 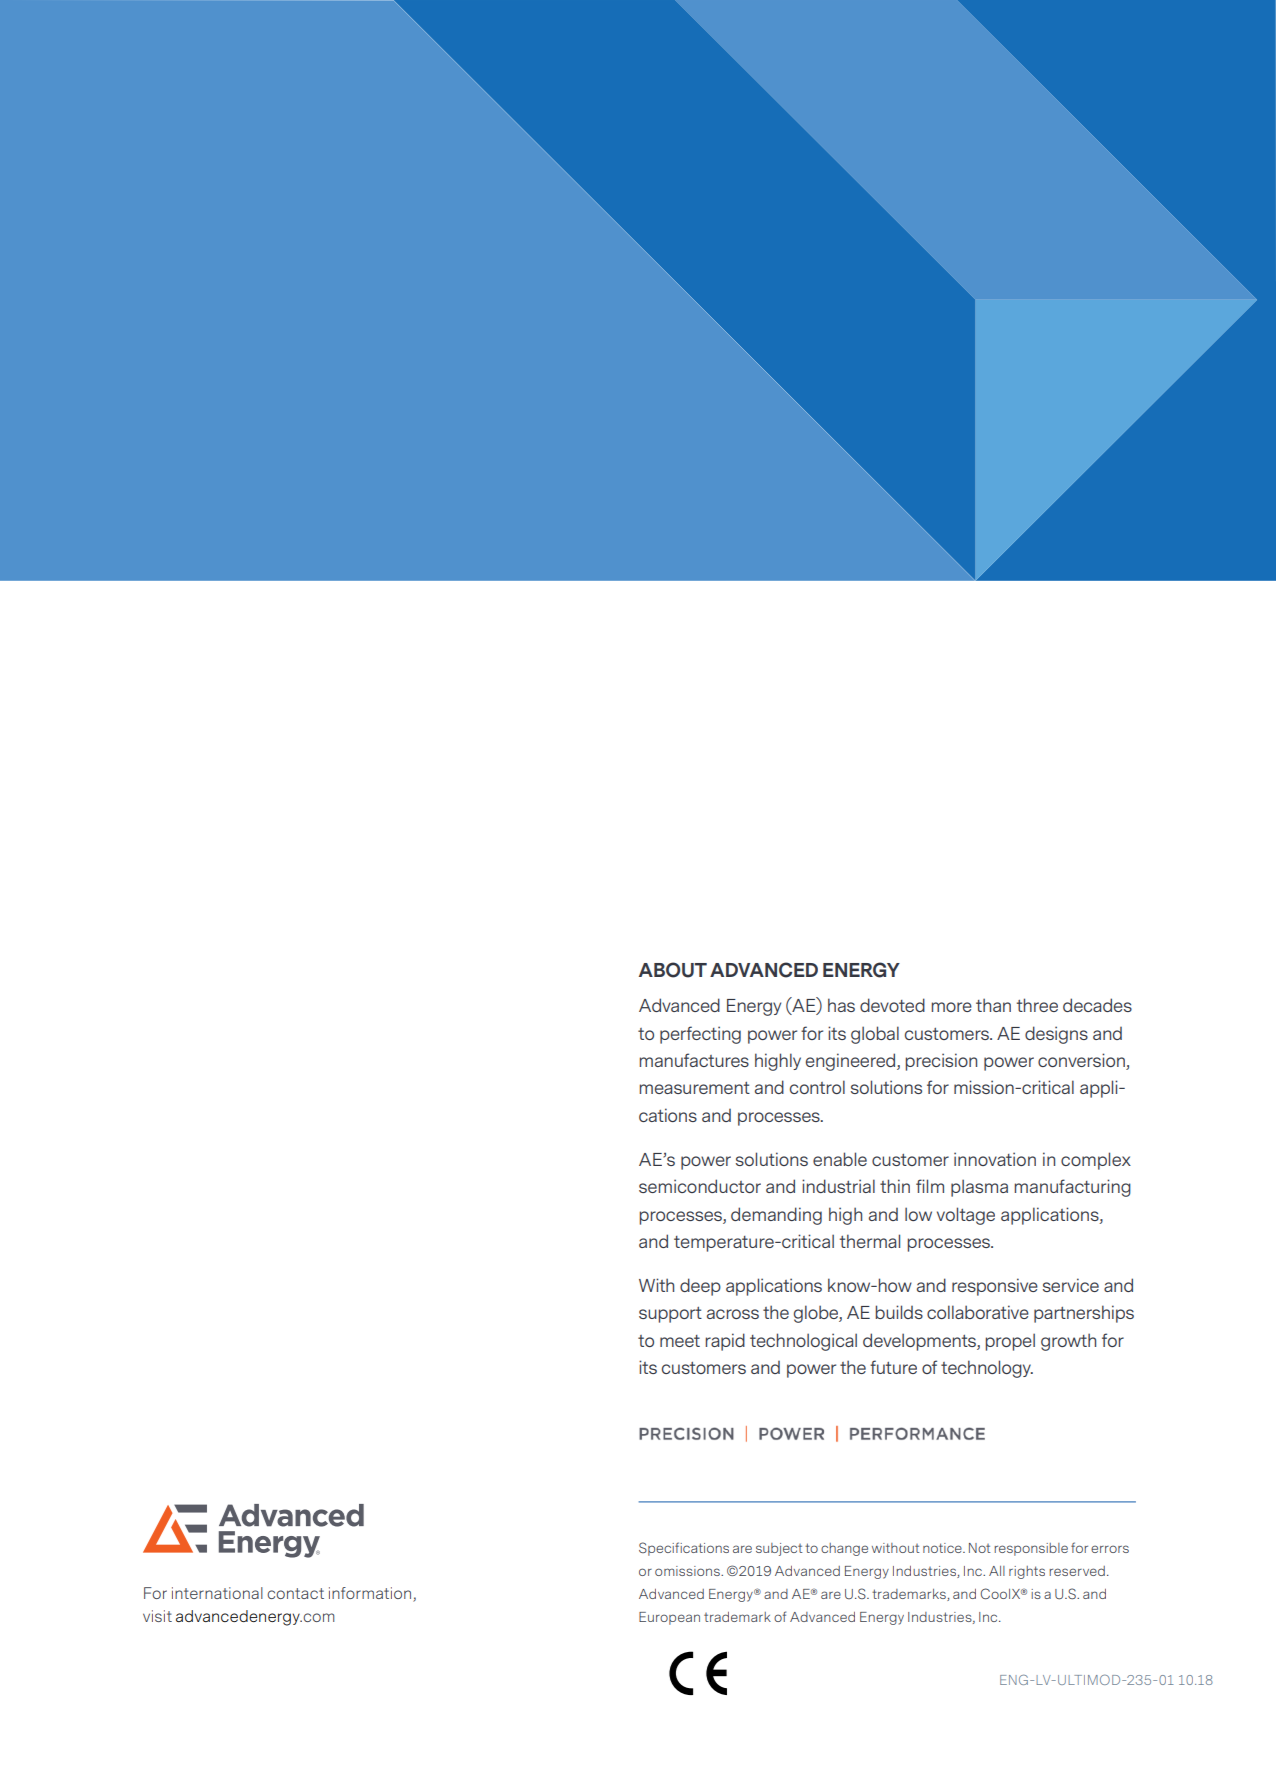 I want to click on responsive, so click(x=995, y=1287).
